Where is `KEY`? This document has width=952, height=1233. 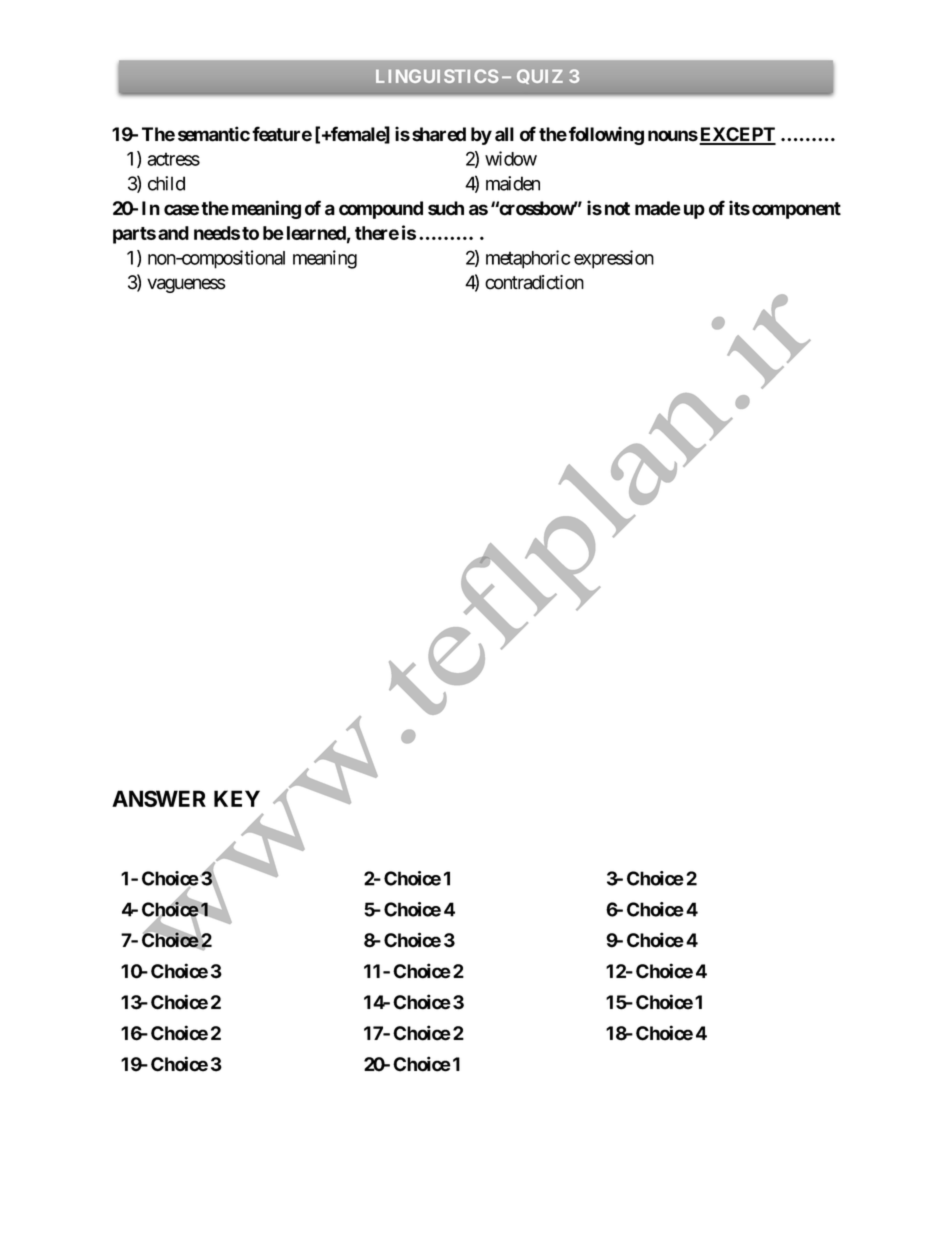
KEY is located at coordinates (237, 798).
